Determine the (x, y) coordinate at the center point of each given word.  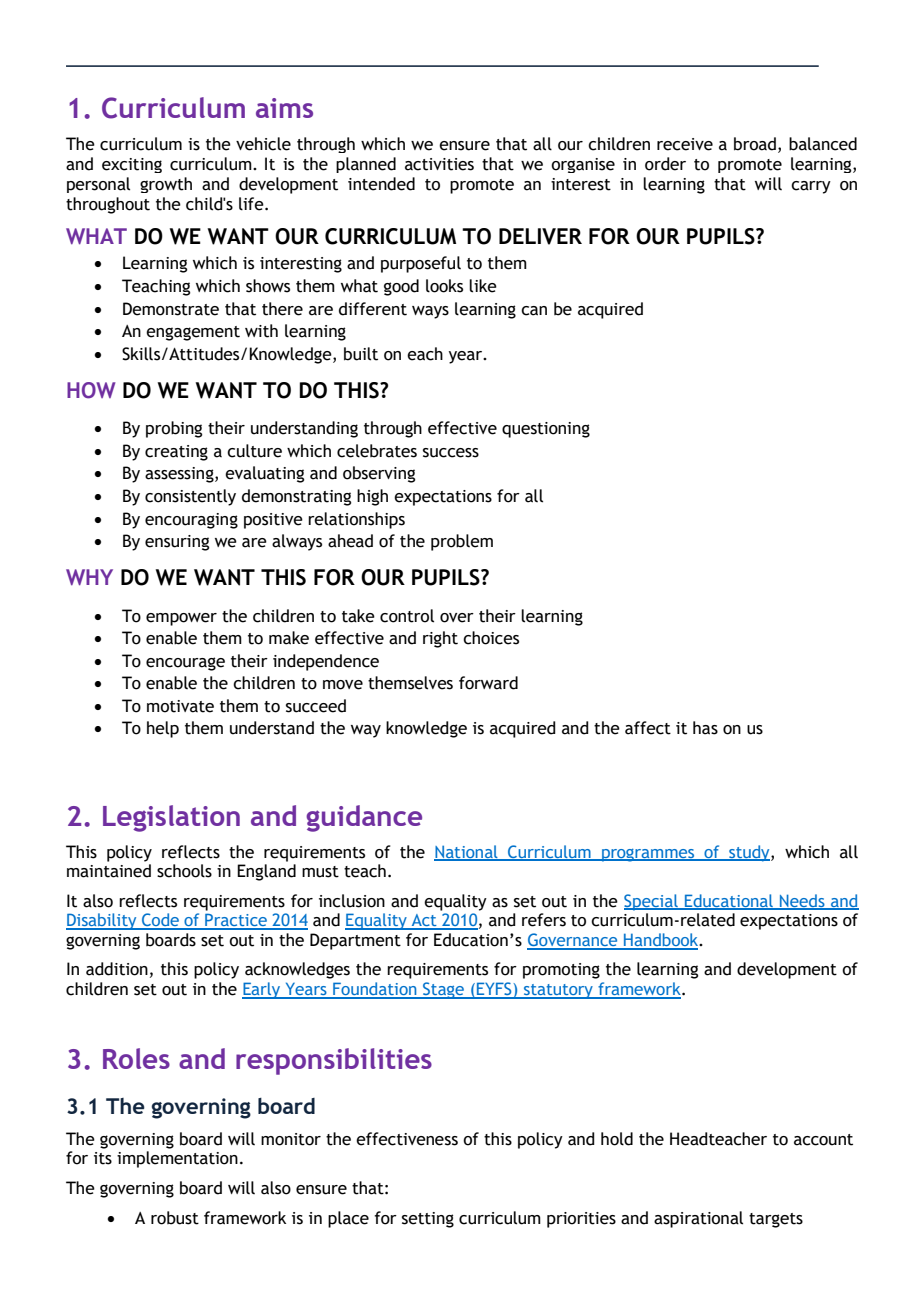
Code (161, 921)
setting (428, 1220)
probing (174, 429)
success (451, 453)
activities (439, 164)
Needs (802, 901)
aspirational (698, 1219)
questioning (546, 430)
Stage (444, 990)
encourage (185, 664)
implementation (177, 1159)
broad (755, 144)
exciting (132, 165)
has (705, 728)
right (440, 639)
